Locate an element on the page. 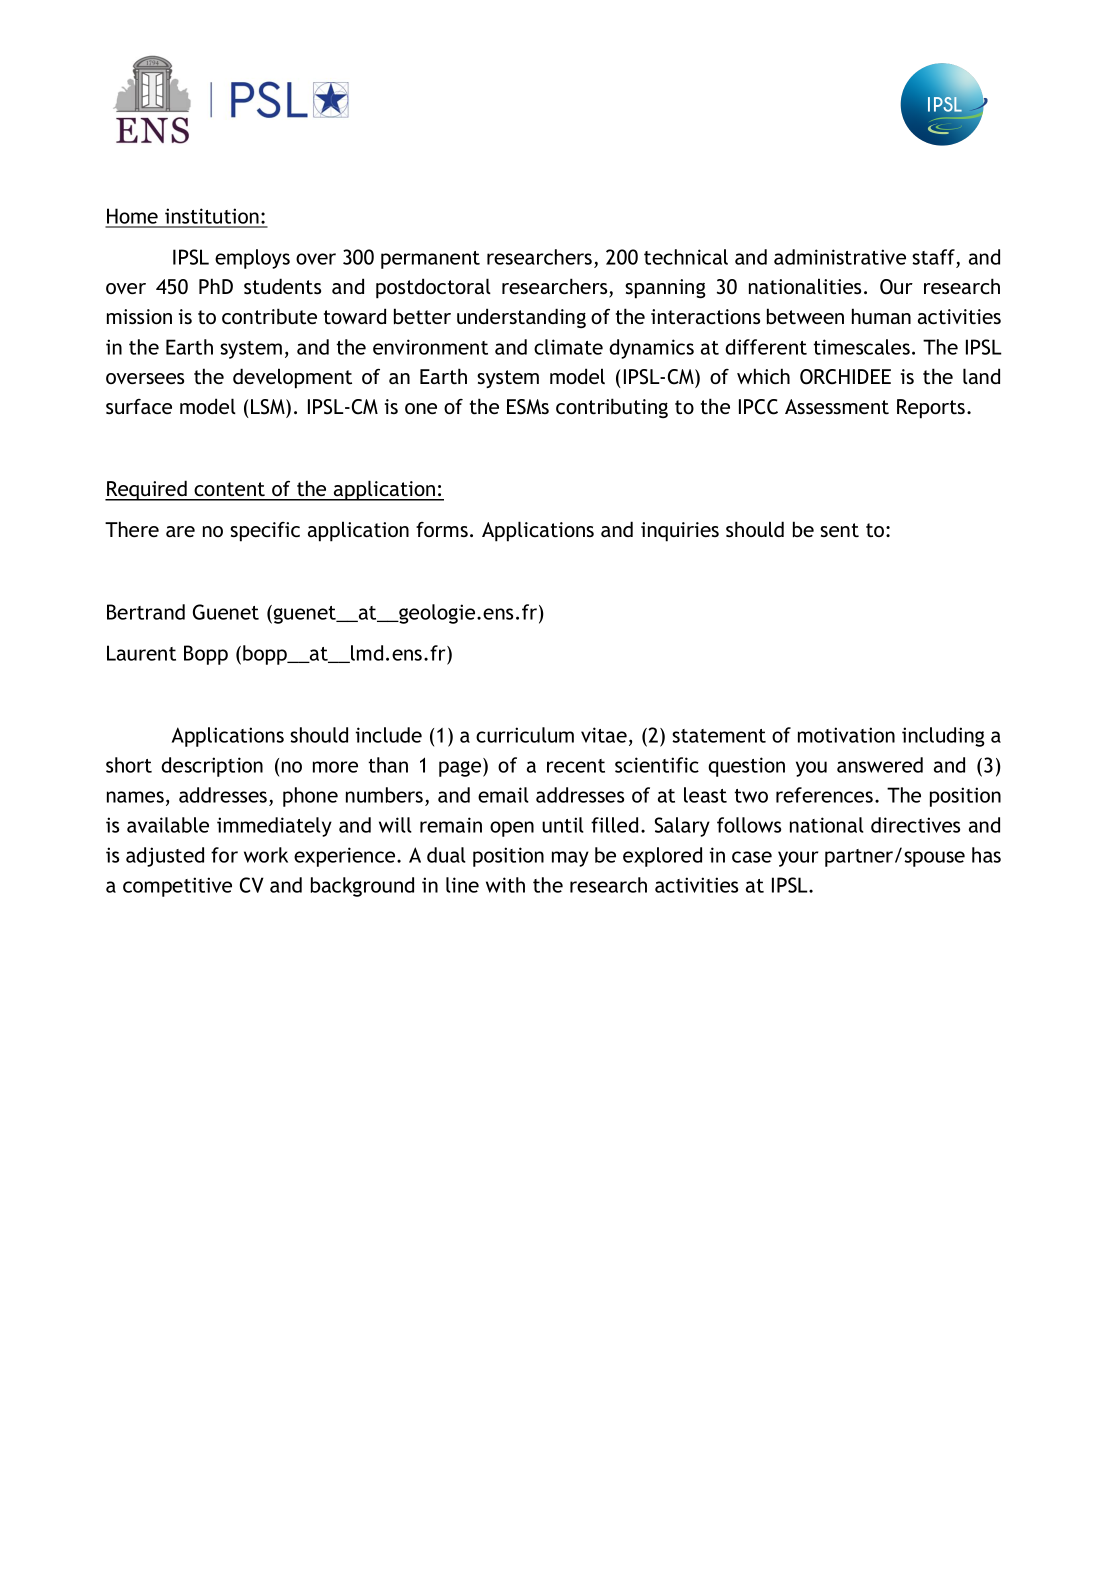 This image has width=1113, height=1573. work is located at coordinates (266, 855).
